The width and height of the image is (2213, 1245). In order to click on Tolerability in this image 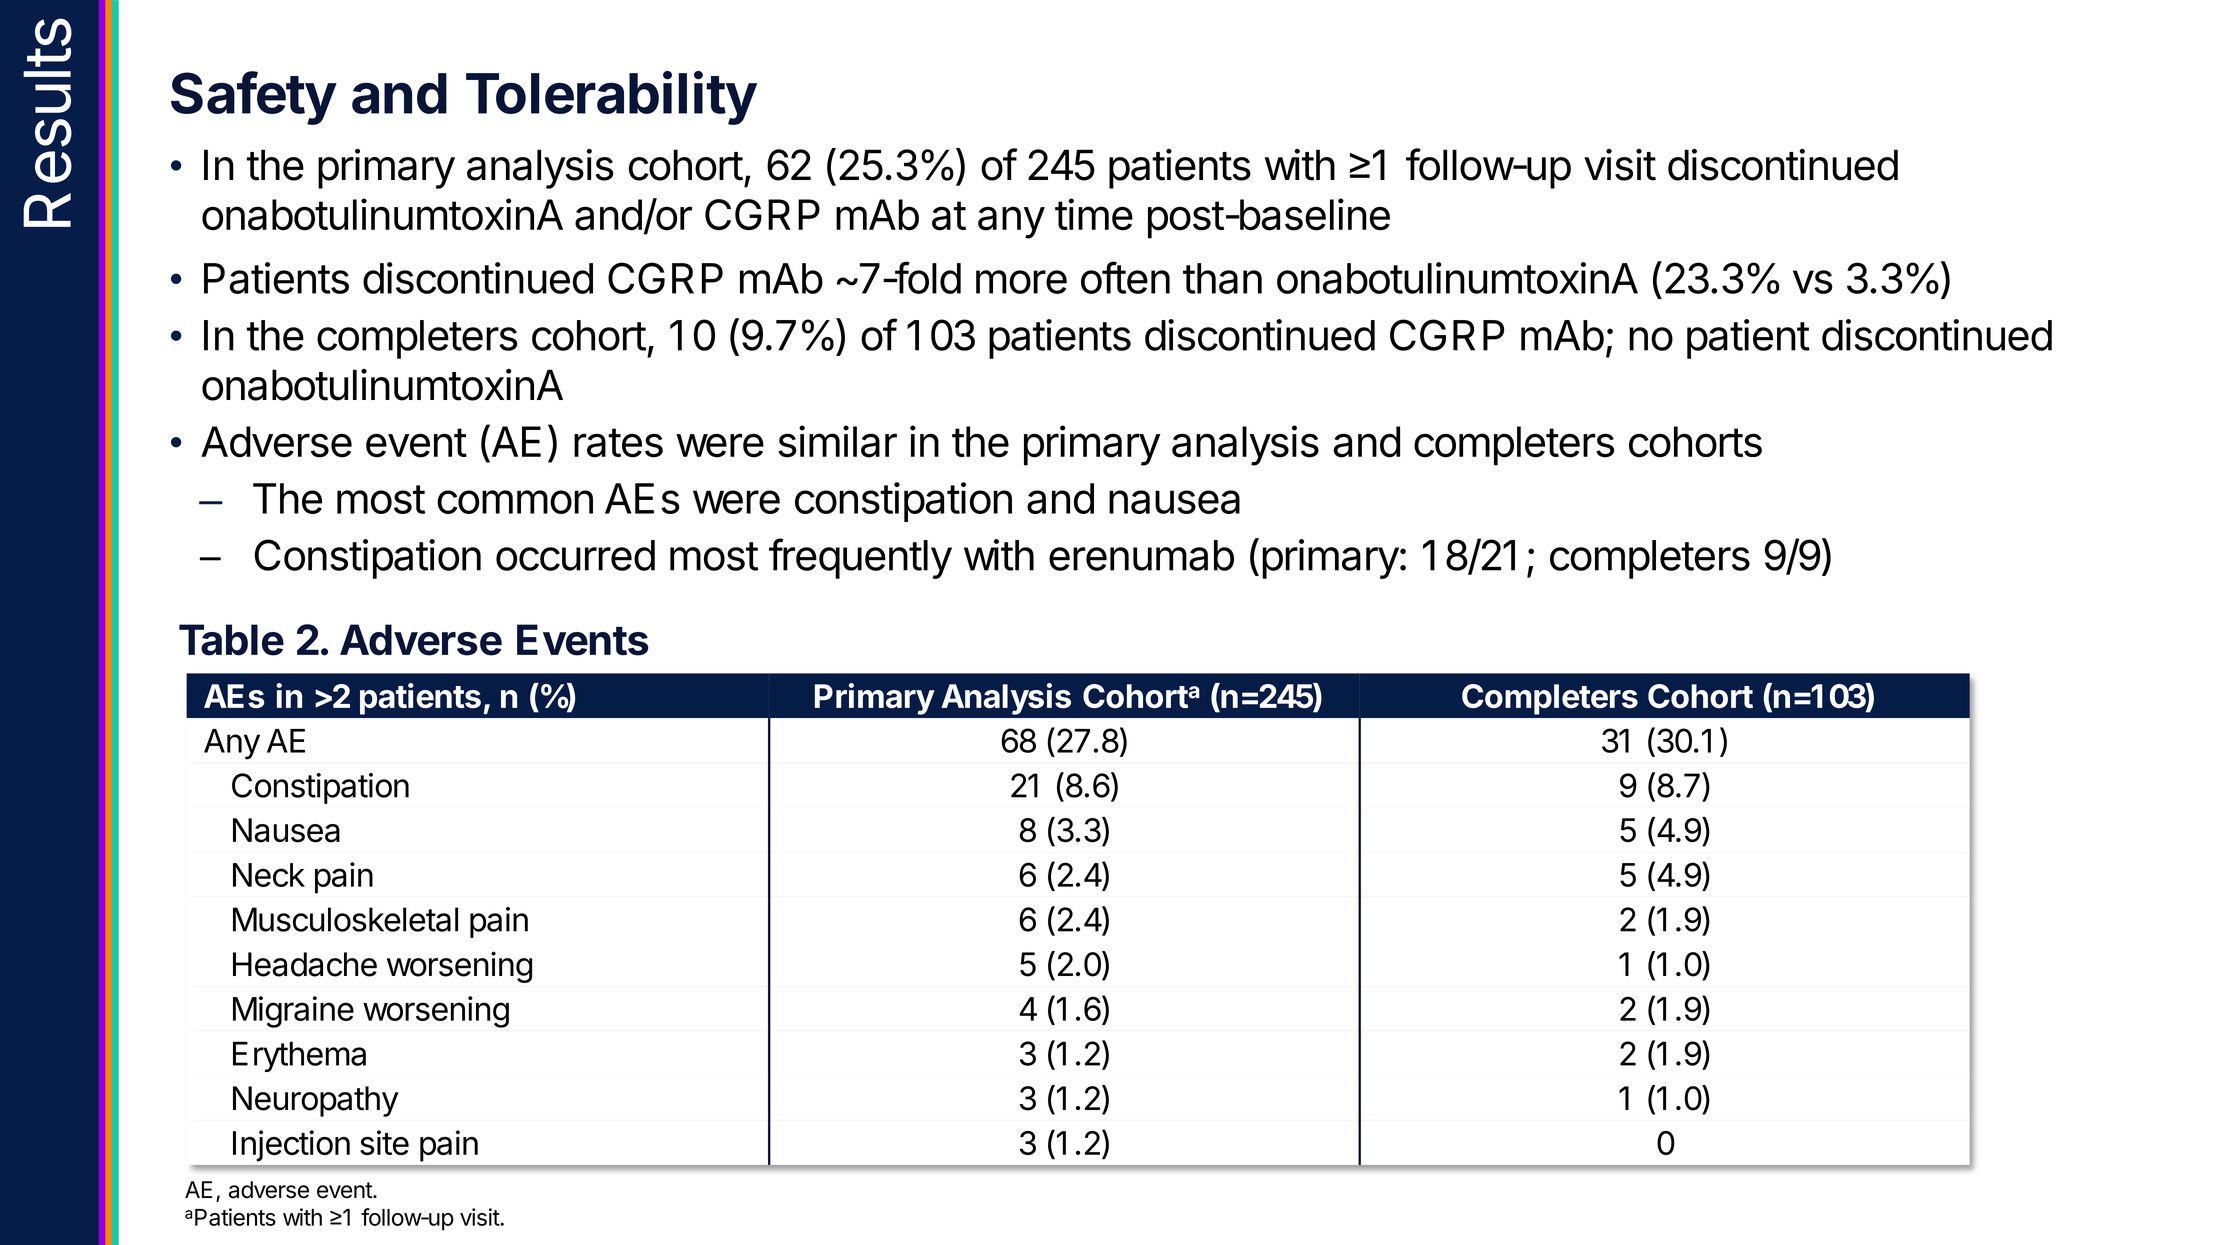, I will do `click(611, 98)`.
